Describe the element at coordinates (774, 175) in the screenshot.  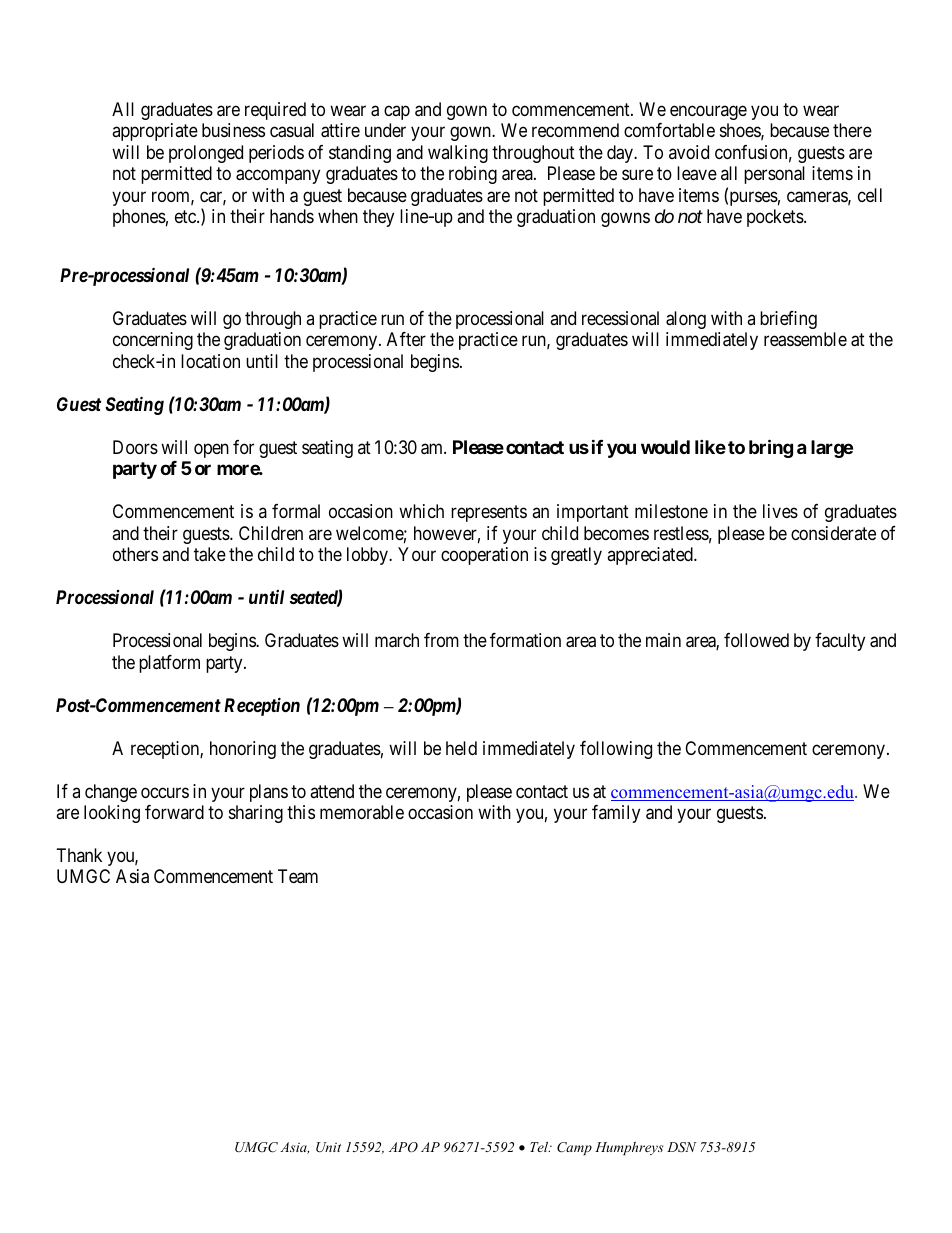
I see `personal` at that location.
